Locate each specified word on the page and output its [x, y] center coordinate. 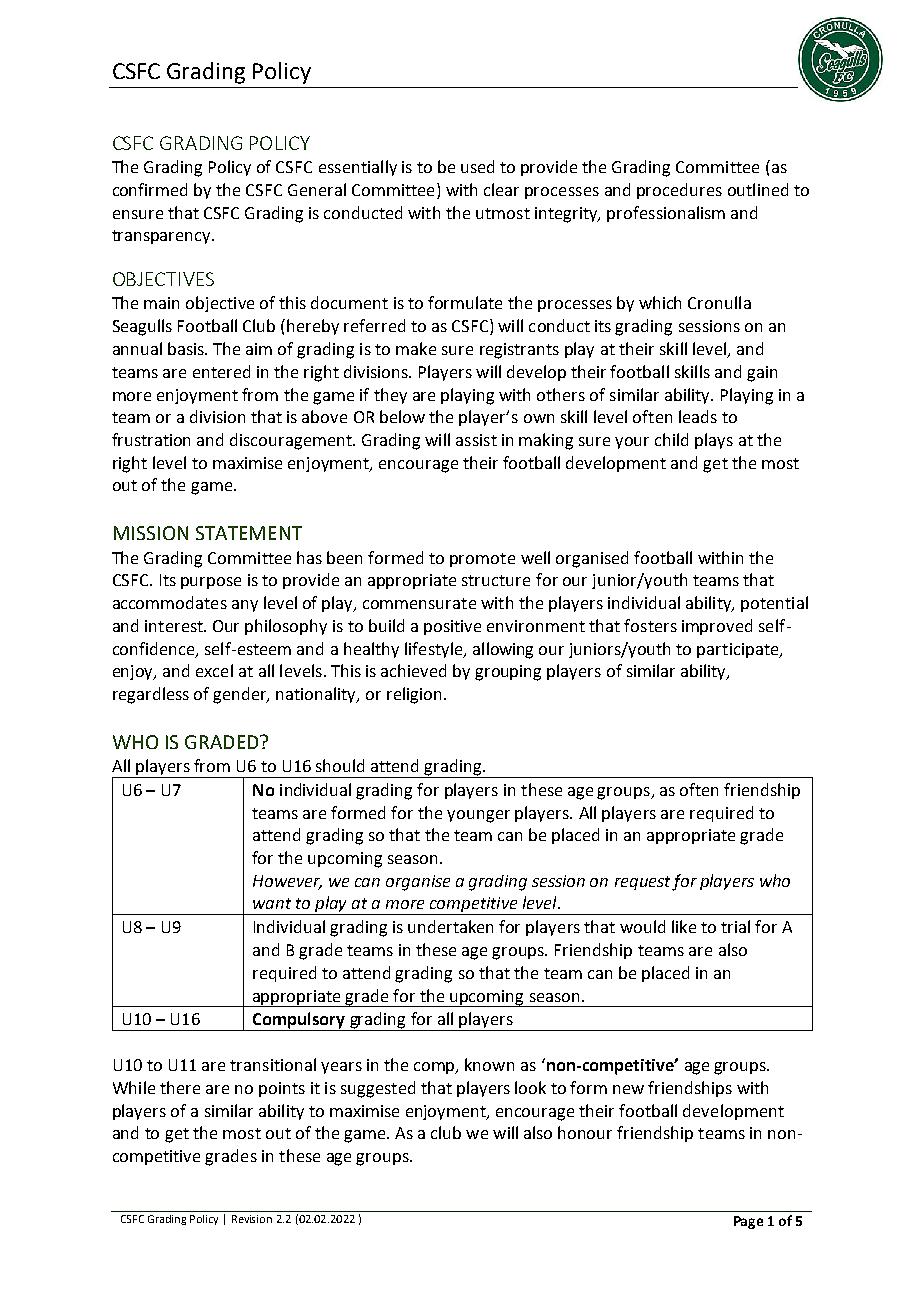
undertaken [450, 926]
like [684, 926]
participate [739, 650]
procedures [679, 191]
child [671, 439]
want [272, 903]
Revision [252, 1219]
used [477, 166]
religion [414, 695]
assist [476, 440]
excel [214, 670]
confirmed [150, 189]
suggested [378, 1089]
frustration [151, 439]
